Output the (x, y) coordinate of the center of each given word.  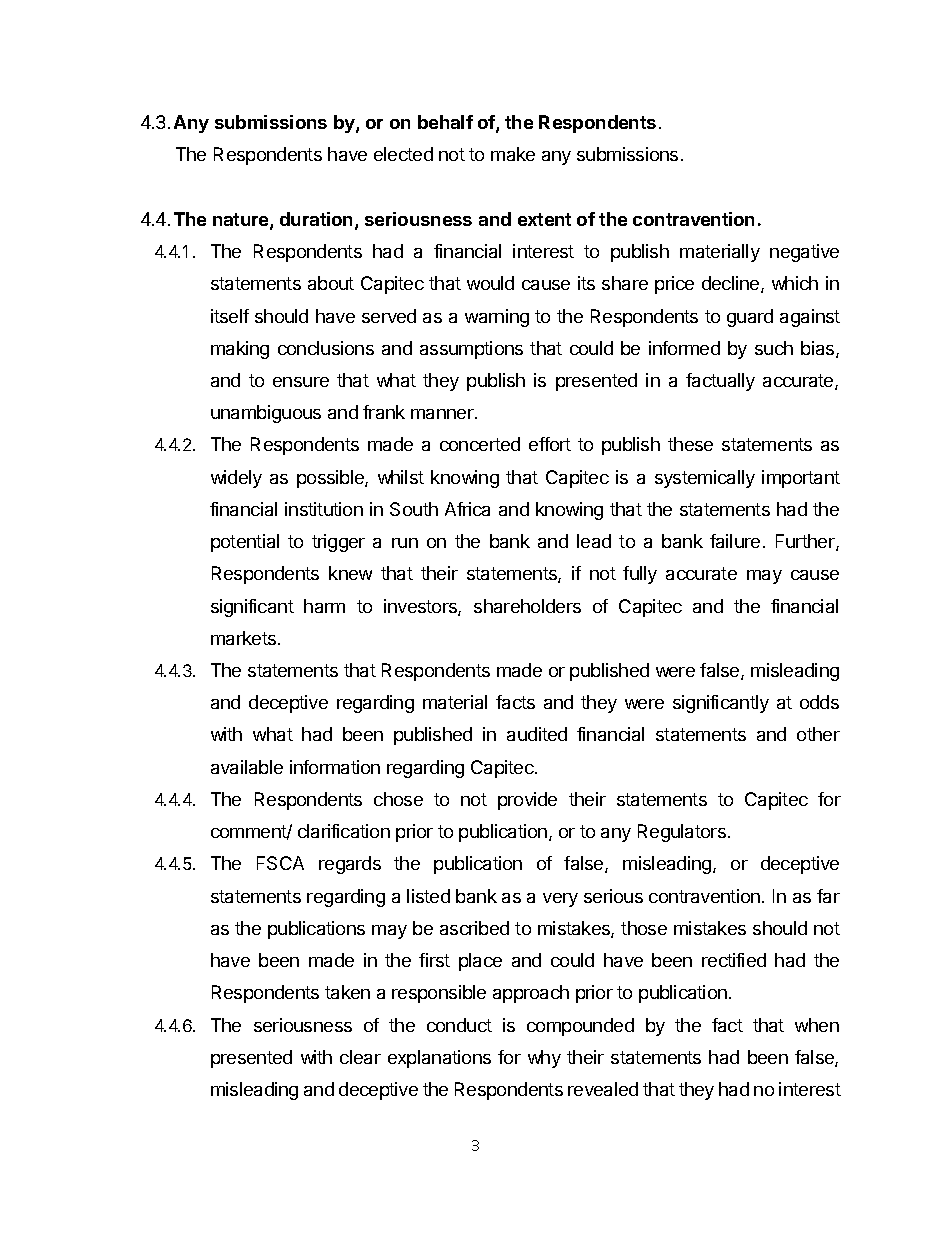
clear (360, 1057)
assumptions (471, 350)
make (513, 154)
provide (527, 801)
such (774, 348)
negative (804, 253)
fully (640, 575)
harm (324, 606)
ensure (301, 382)
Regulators (682, 833)
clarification (344, 831)
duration (318, 220)
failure (735, 541)
